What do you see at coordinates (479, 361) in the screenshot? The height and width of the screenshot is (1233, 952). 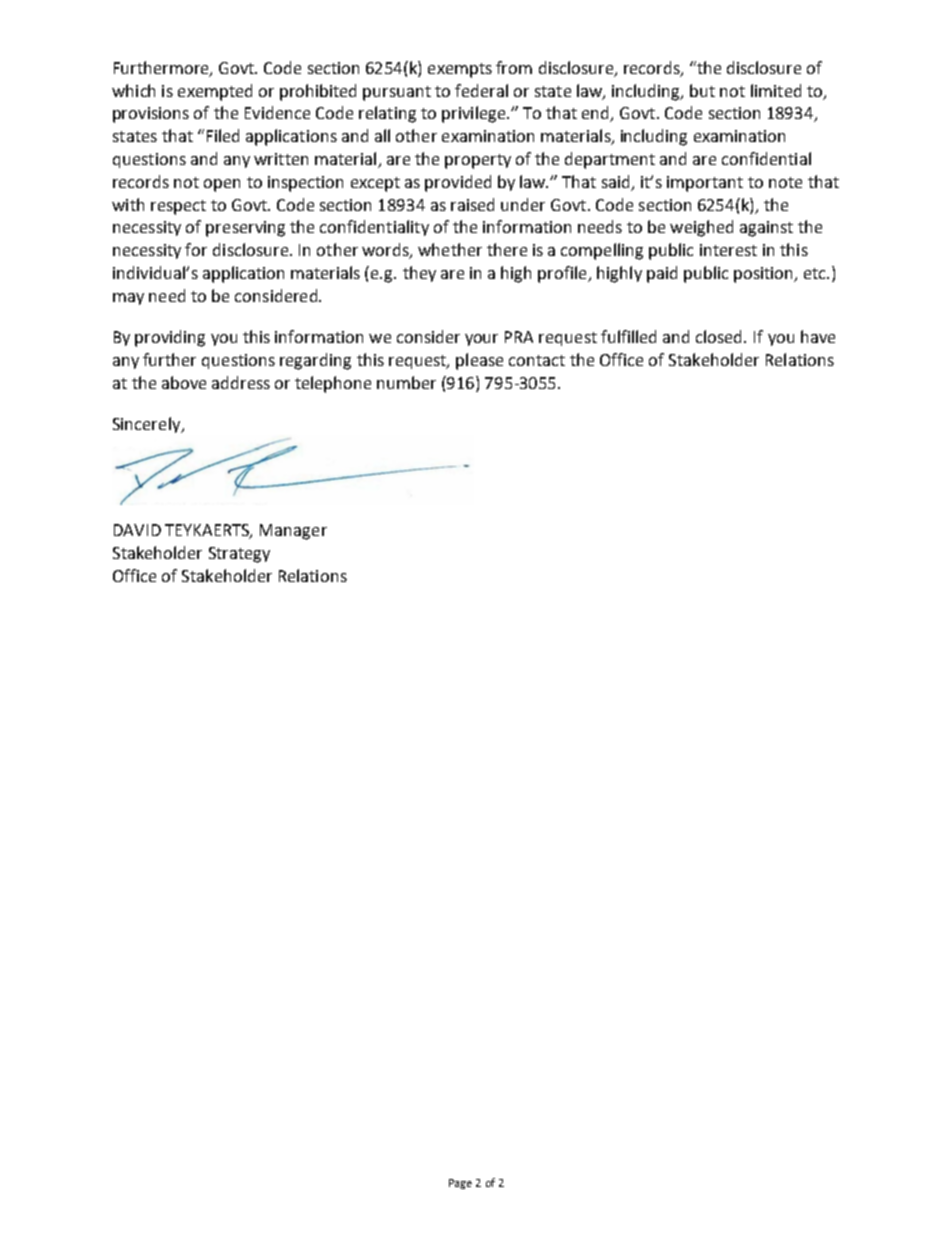 I see `please` at bounding box center [479, 361].
